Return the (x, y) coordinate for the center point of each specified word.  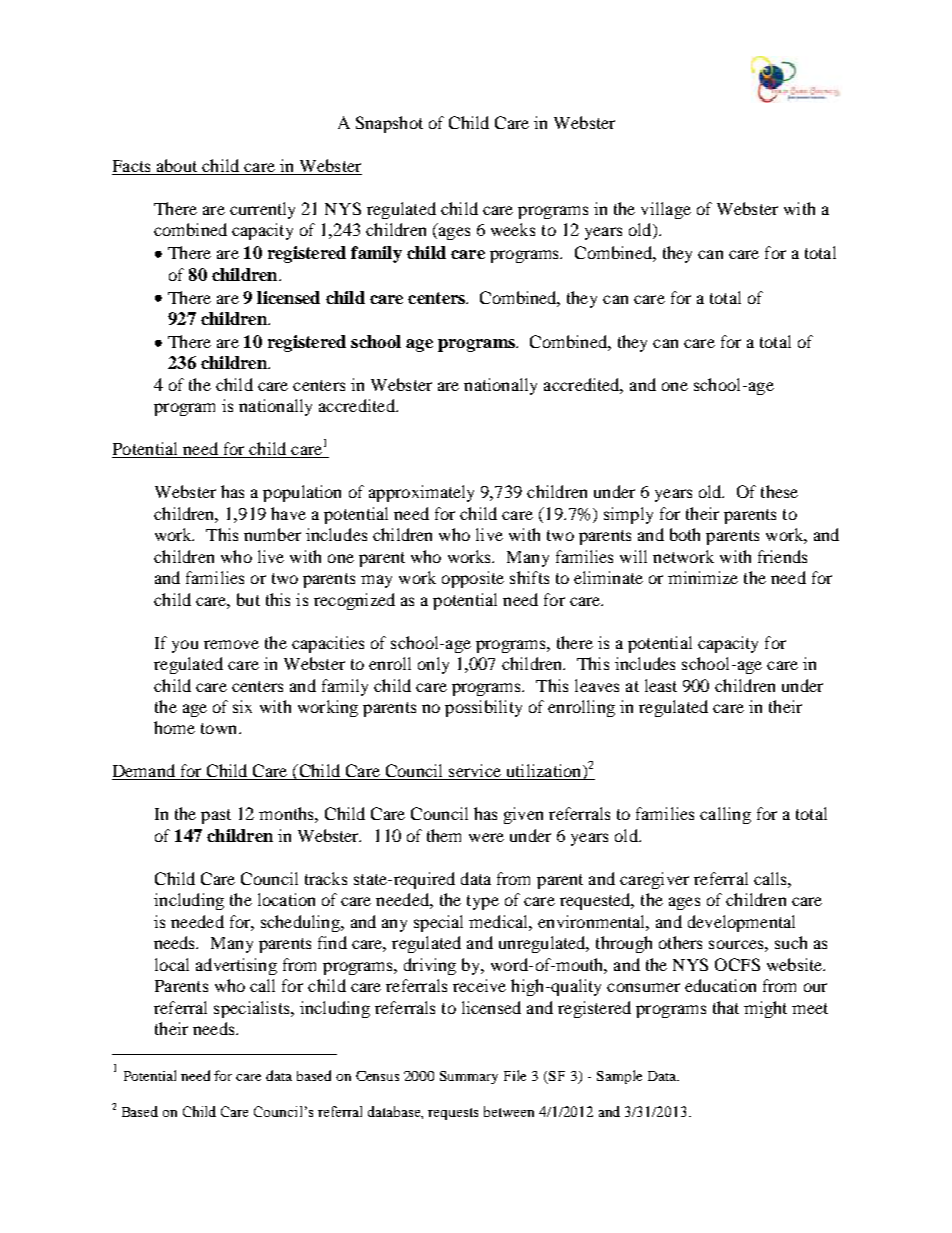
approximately (421, 493)
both (685, 534)
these (779, 491)
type (483, 902)
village (666, 210)
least (661, 685)
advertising (236, 966)
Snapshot (389, 124)
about (177, 167)
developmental (741, 923)
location (286, 899)
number (272, 534)
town (220, 728)
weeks (513, 229)
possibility (483, 708)
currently (262, 210)
